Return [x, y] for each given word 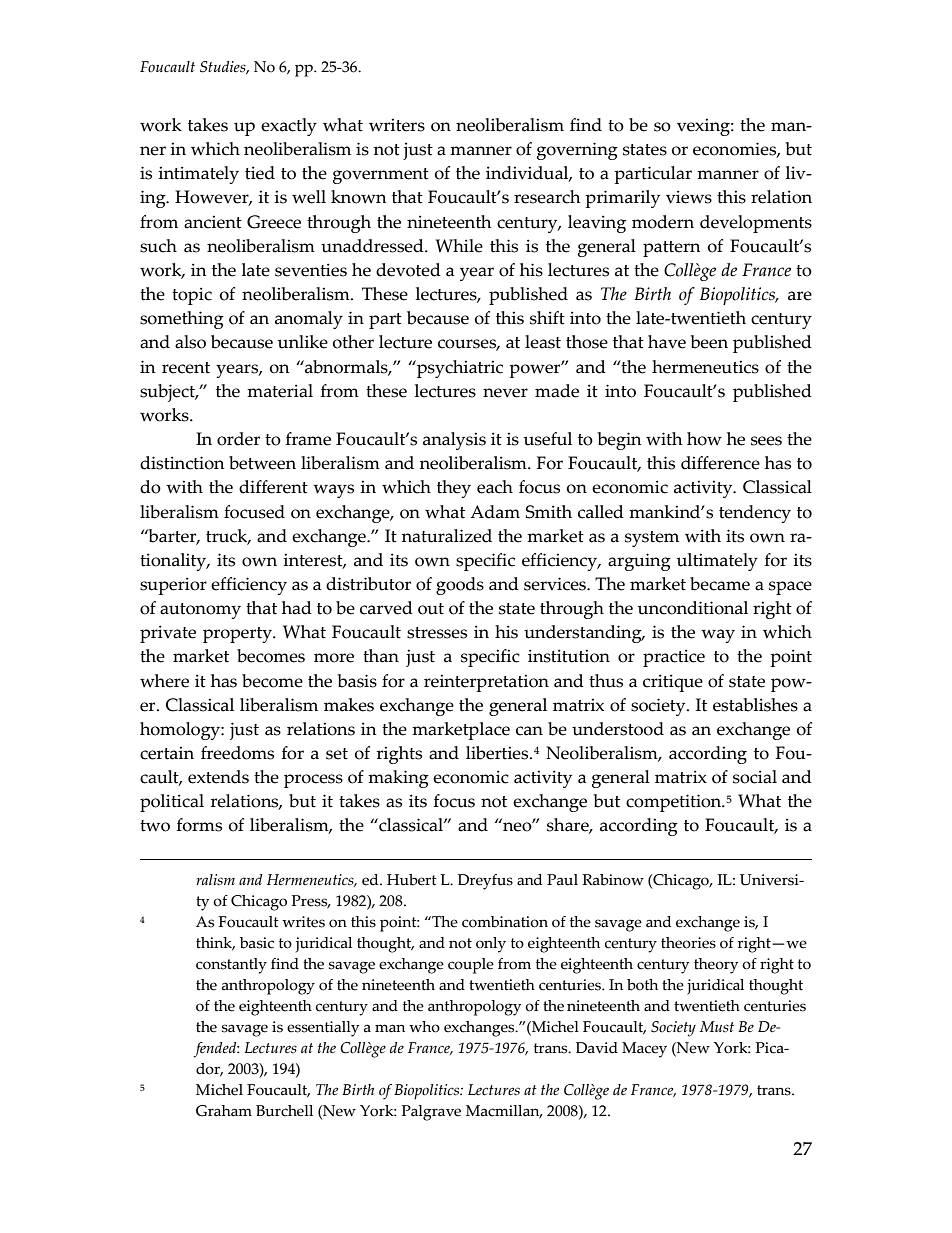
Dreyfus [485, 882]
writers [397, 125]
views [689, 197]
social [755, 777]
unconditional [693, 608]
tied [260, 173]
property [239, 635]
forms [199, 825]
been [709, 342]
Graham [224, 1111]
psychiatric [459, 369]
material [280, 391]
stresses [437, 633]
